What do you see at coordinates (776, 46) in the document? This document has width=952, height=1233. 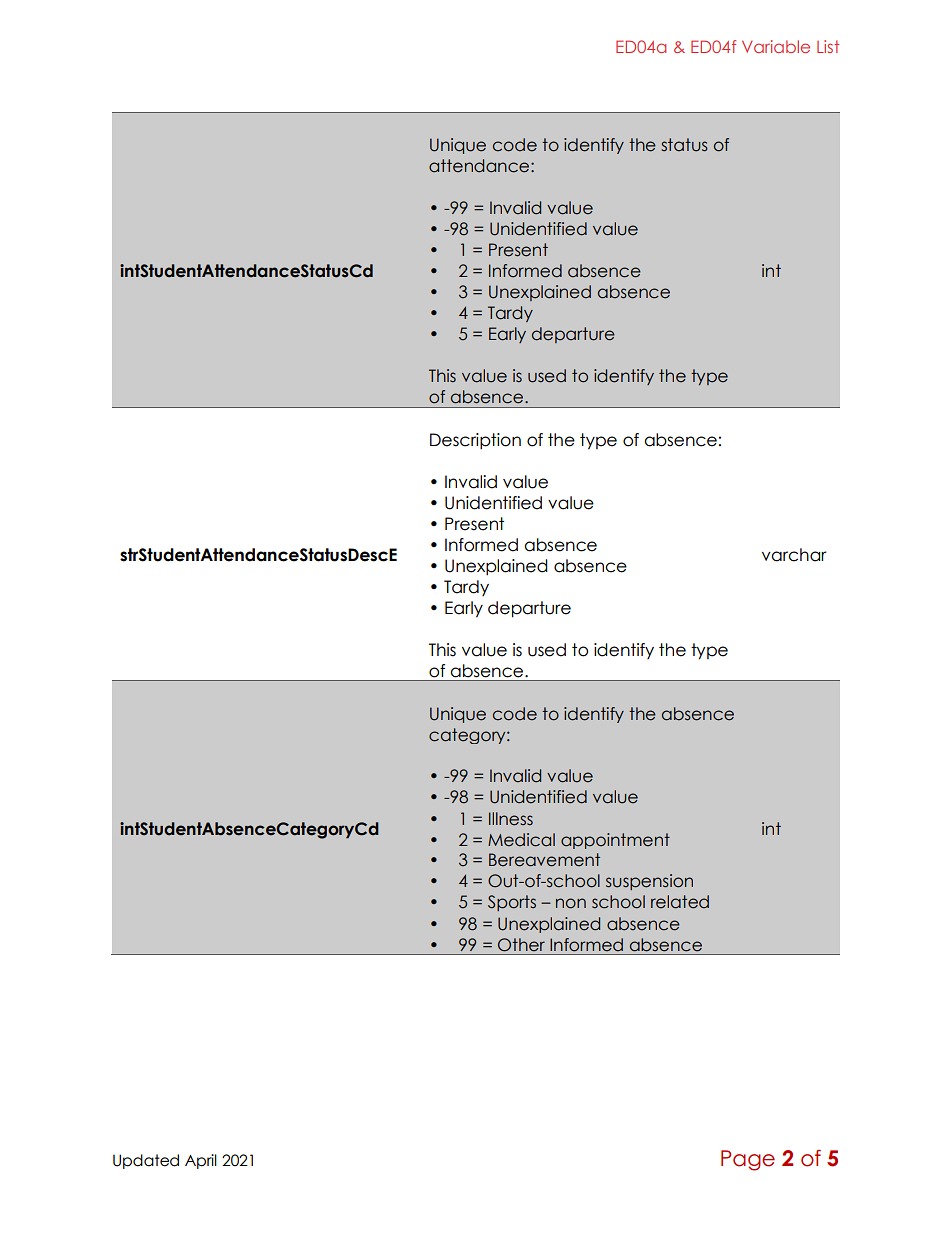 I see `Variable` at bounding box center [776, 46].
